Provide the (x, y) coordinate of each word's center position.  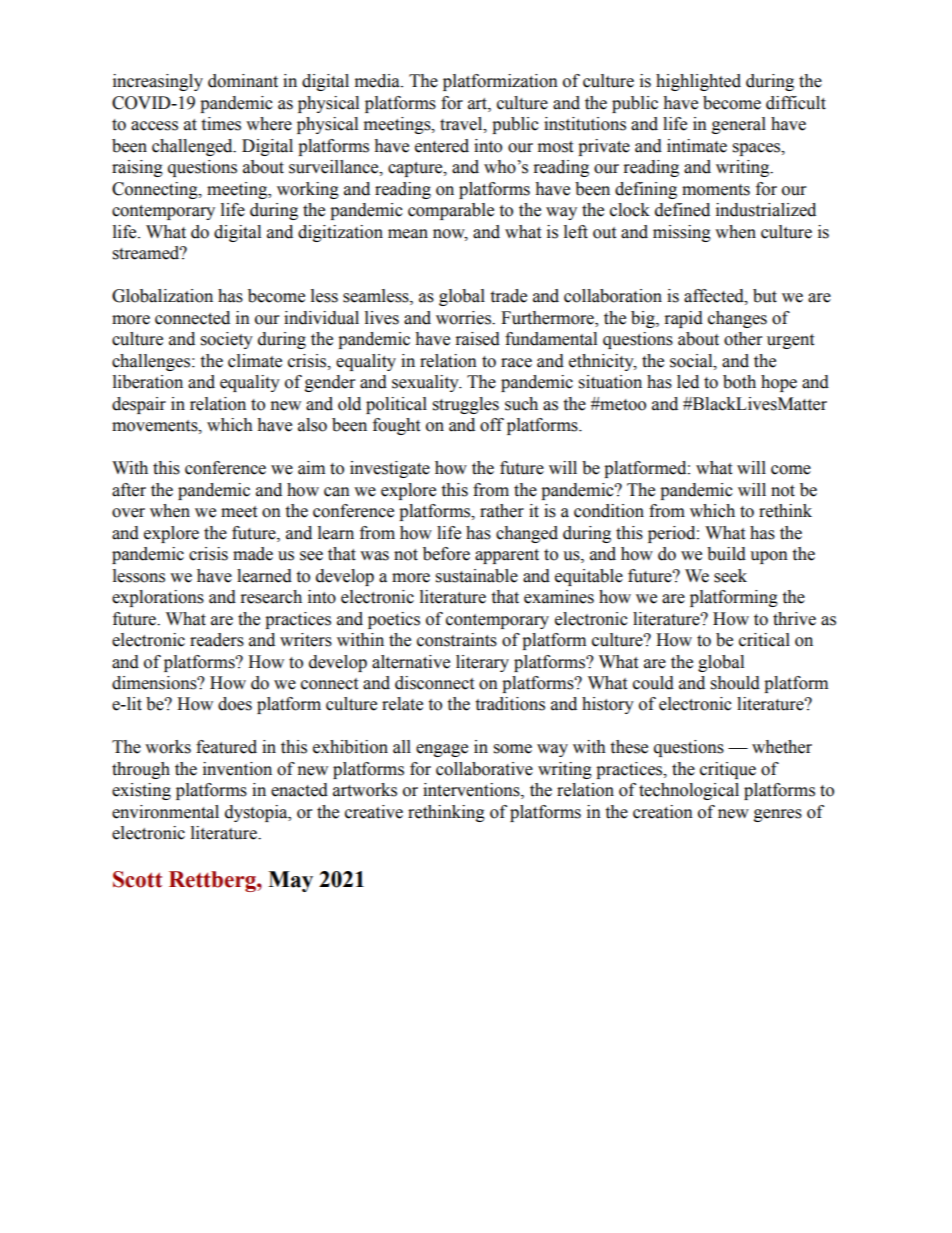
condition (609, 511)
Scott (137, 879)
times (221, 124)
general (739, 125)
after (129, 490)
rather (502, 511)
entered (442, 146)
